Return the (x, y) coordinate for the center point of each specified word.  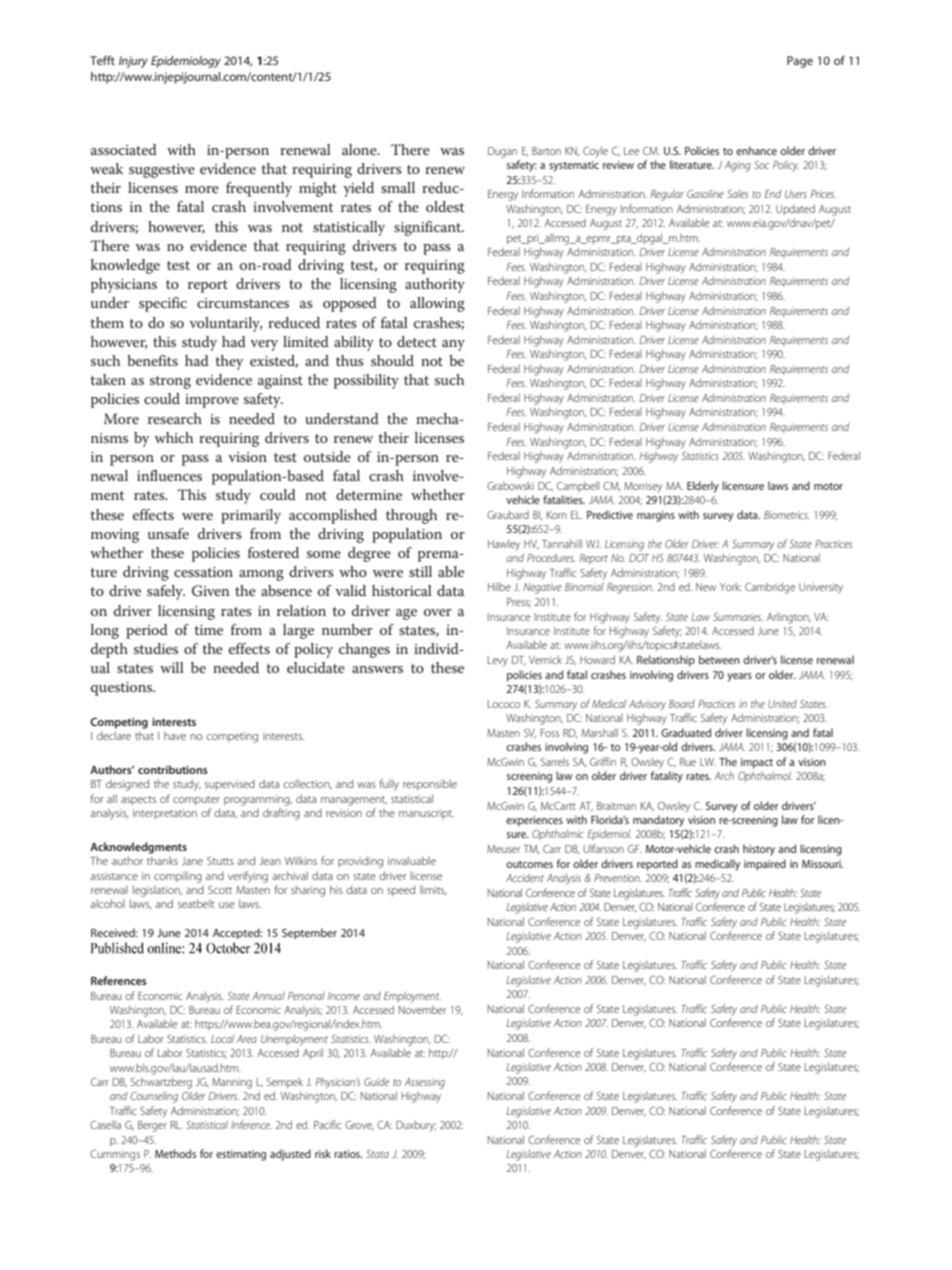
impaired (765, 865)
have (175, 736)
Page (800, 62)
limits (433, 890)
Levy (498, 661)
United (782, 703)
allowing (437, 304)
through (411, 516)
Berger (152, 1126)
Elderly (703, 487)
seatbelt (196, 903)
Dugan (502, 152)
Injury (133, 62)
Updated (795, 209)
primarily (251, 516)
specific (163, 304)
